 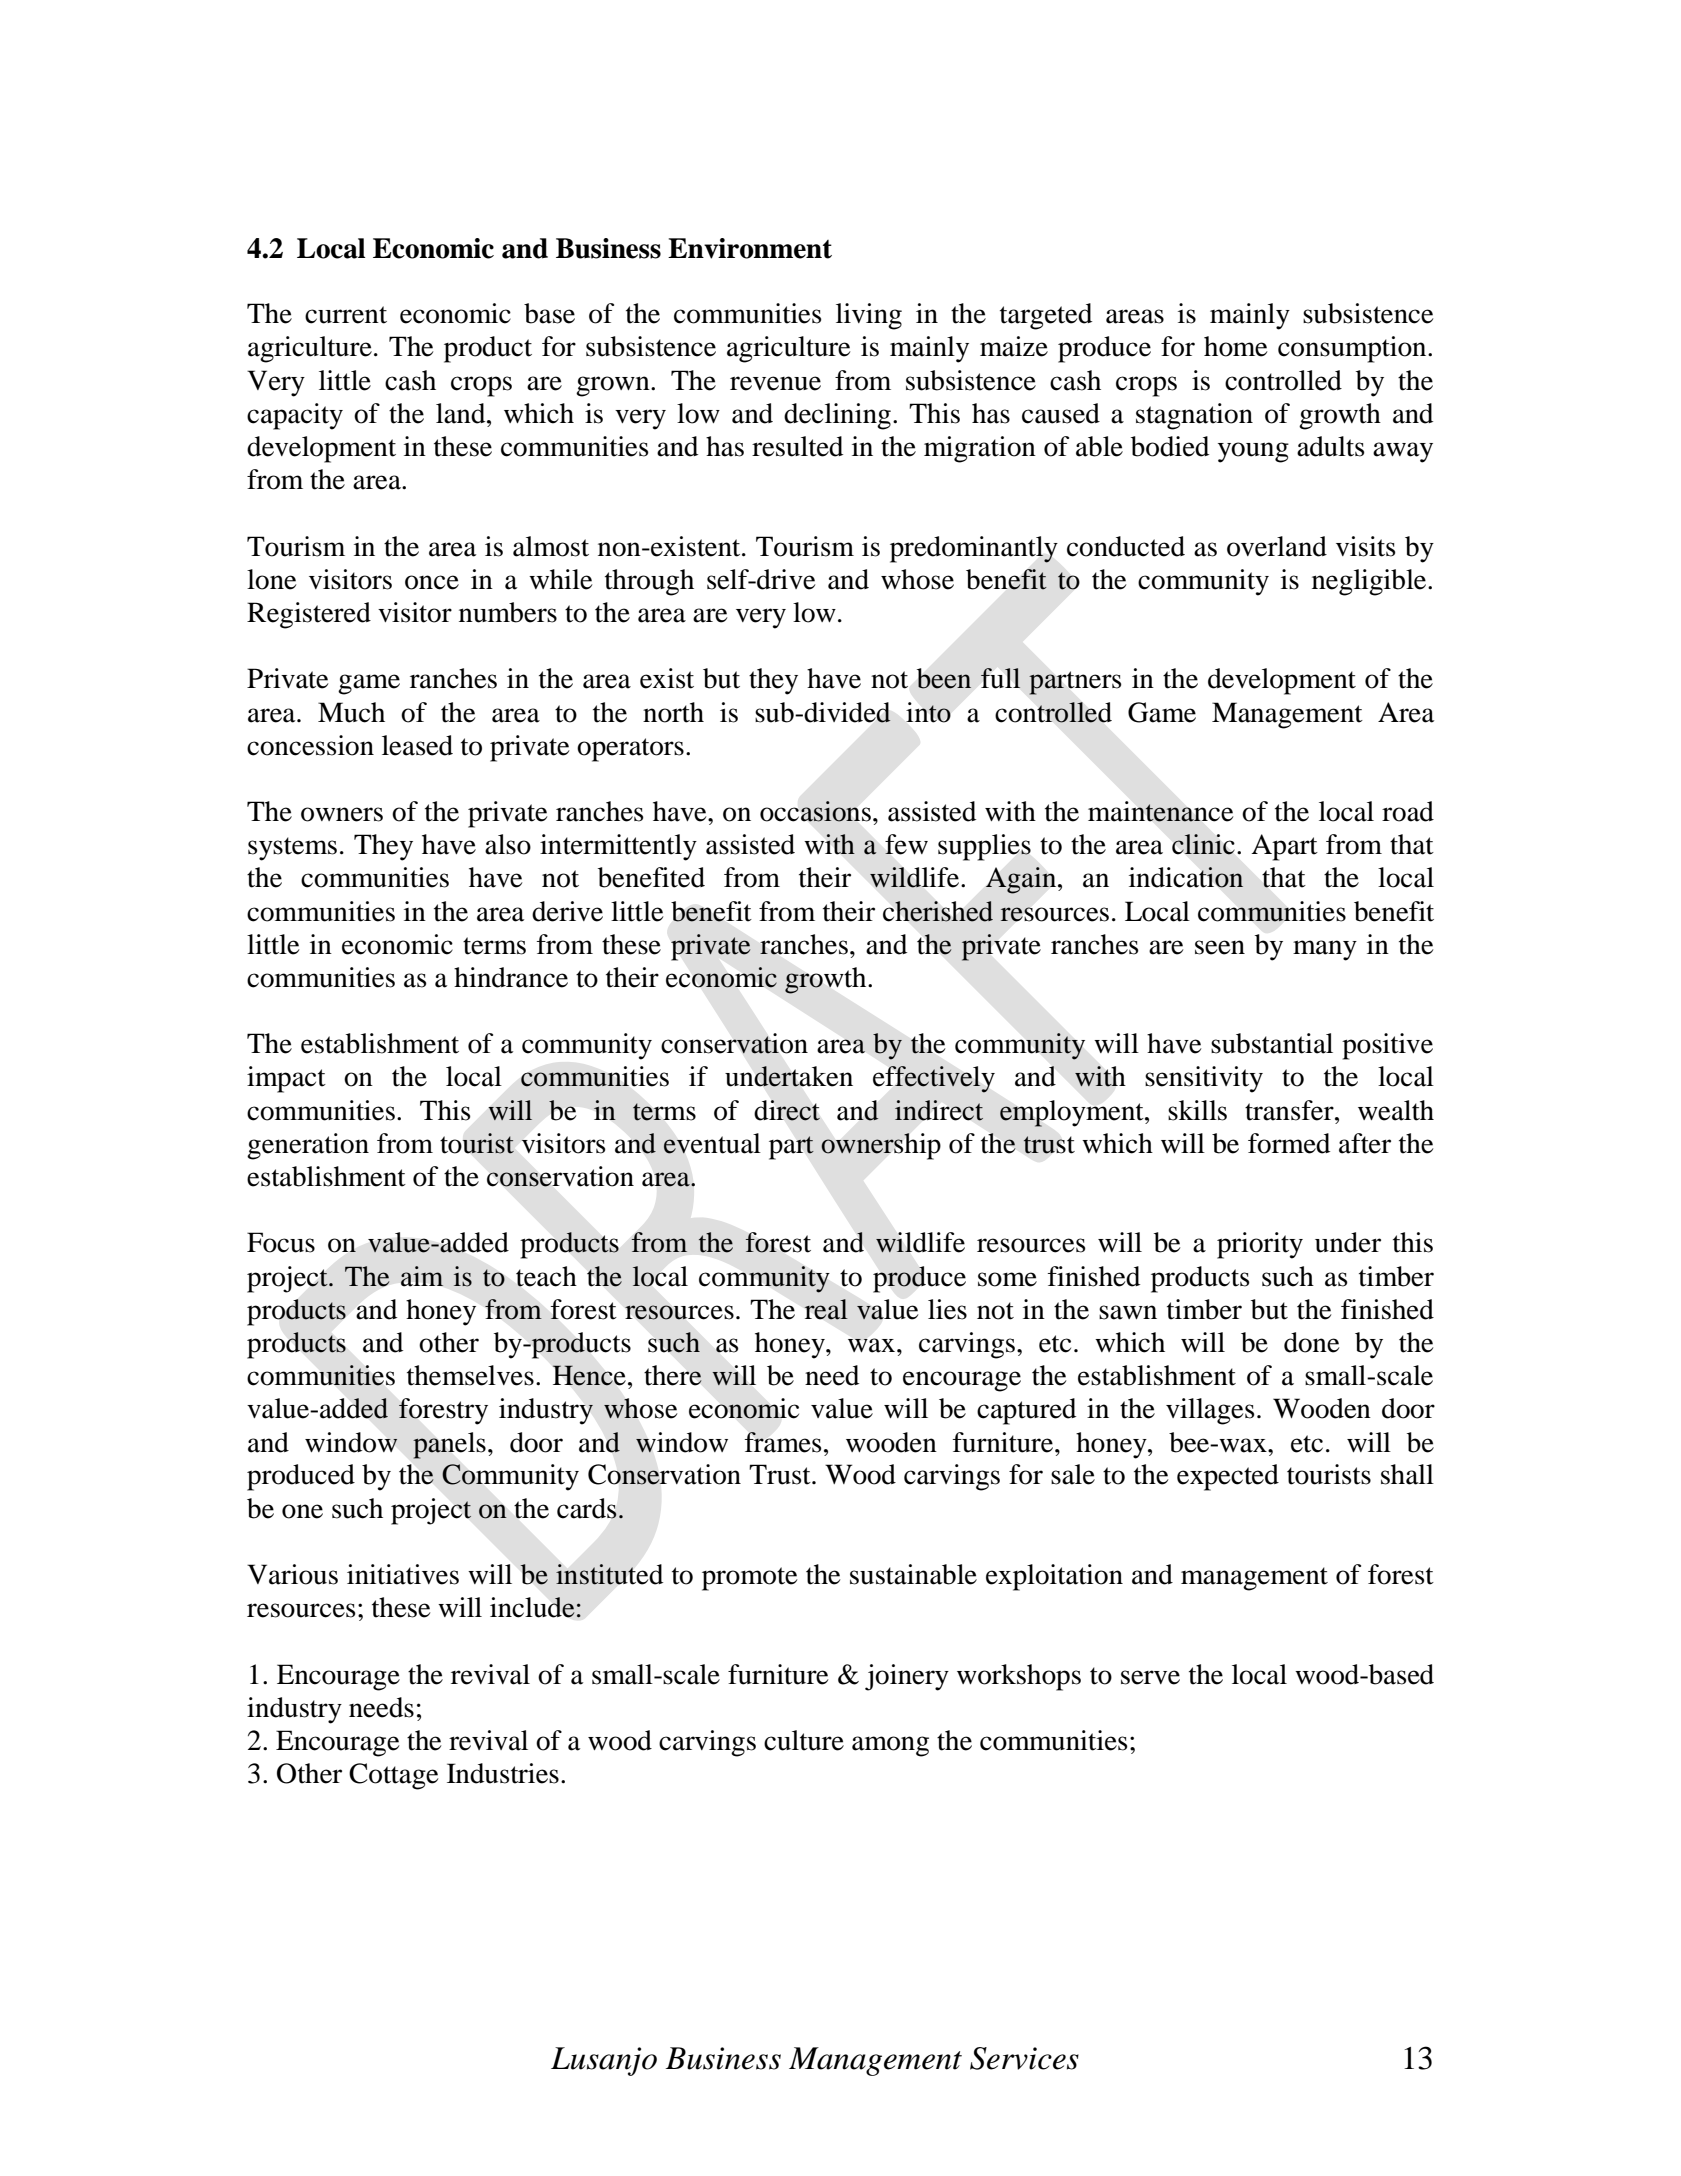 What do you see at coordinates (1024, 2058) in the page?
I see `Services` at bounding box center [1024, 2058].
